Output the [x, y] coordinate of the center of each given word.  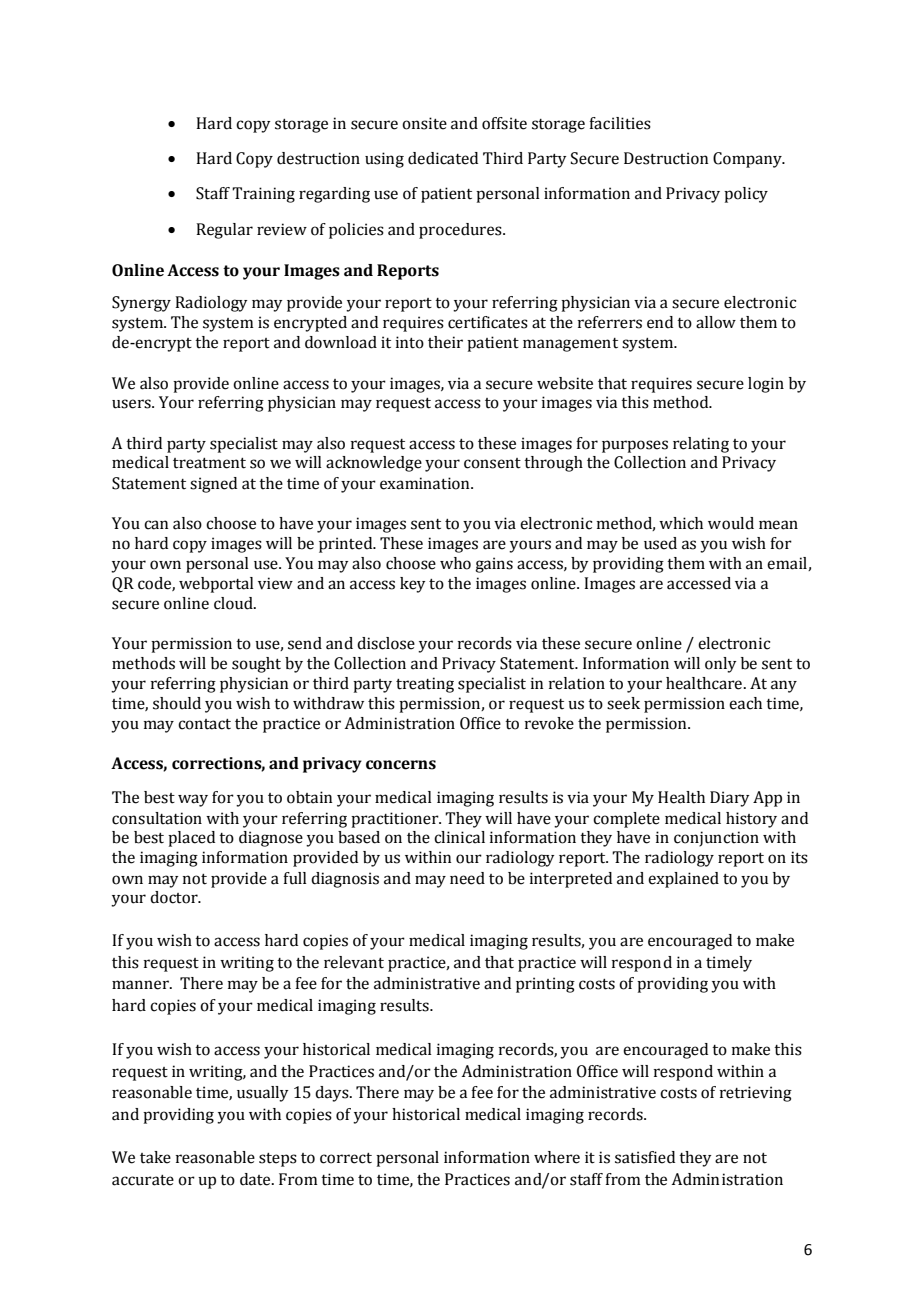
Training [263, 195]
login [766, 385]
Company [748, 160]
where [557, 1157]
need [467, 878]
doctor [175, 897]
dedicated [443, 158]
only [721, 665]
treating [425, 685]
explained [683, 880]
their [445, 342]
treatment [209, 463]
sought [256, 665]
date [256, 1179]
